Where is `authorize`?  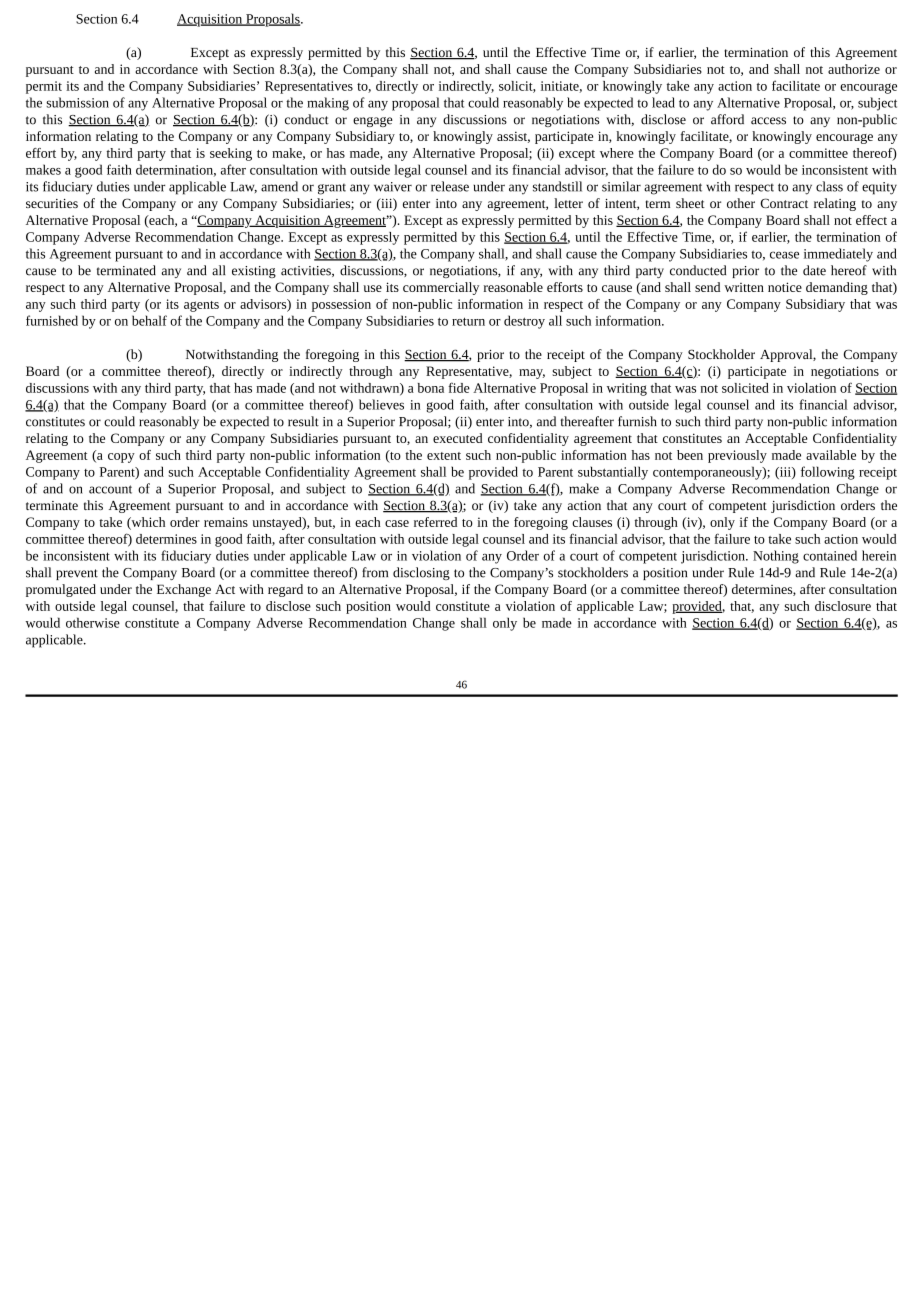 authorize is located at coordinates (854, 69).
